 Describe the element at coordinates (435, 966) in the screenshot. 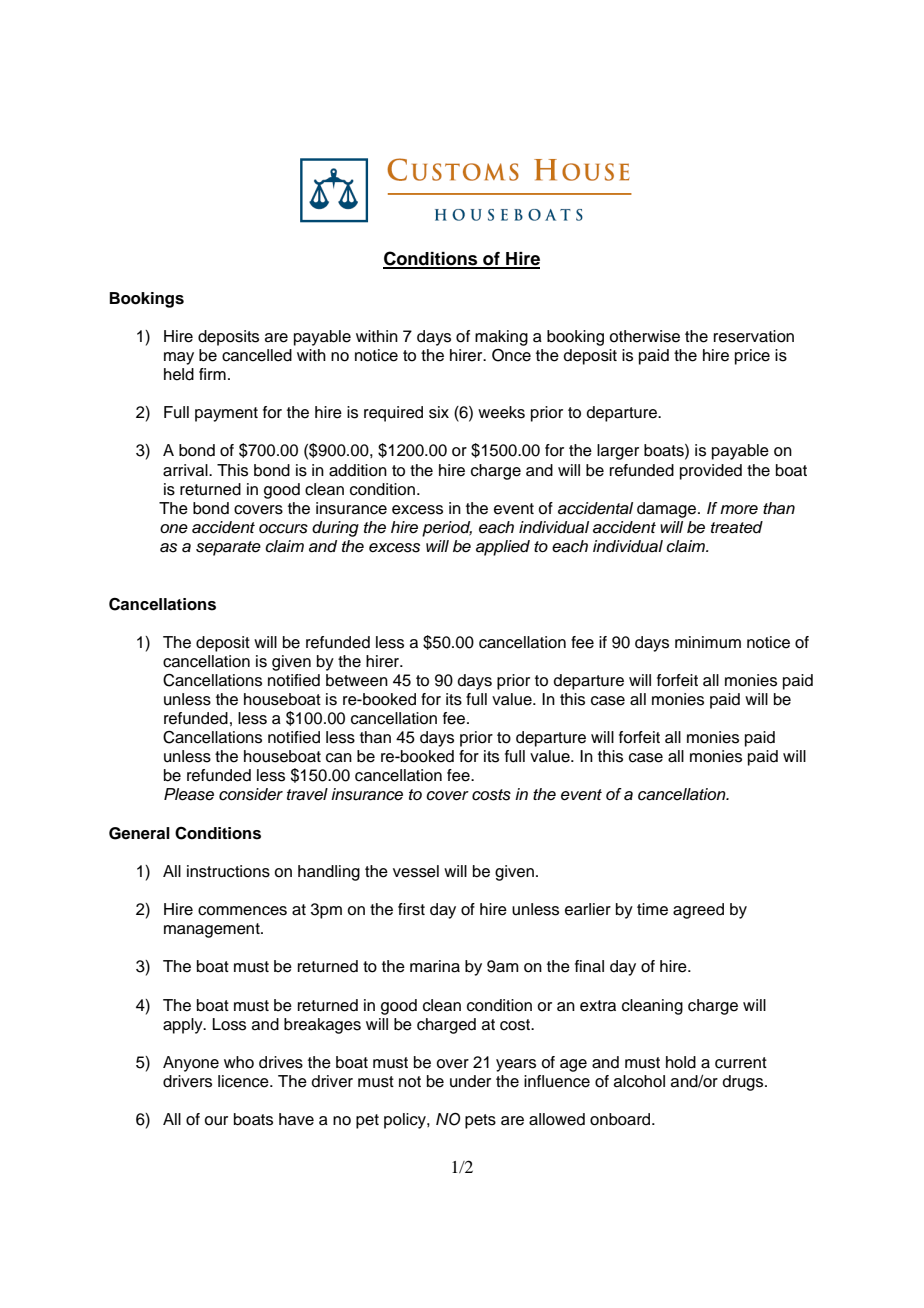

I see `marina` at that location.
